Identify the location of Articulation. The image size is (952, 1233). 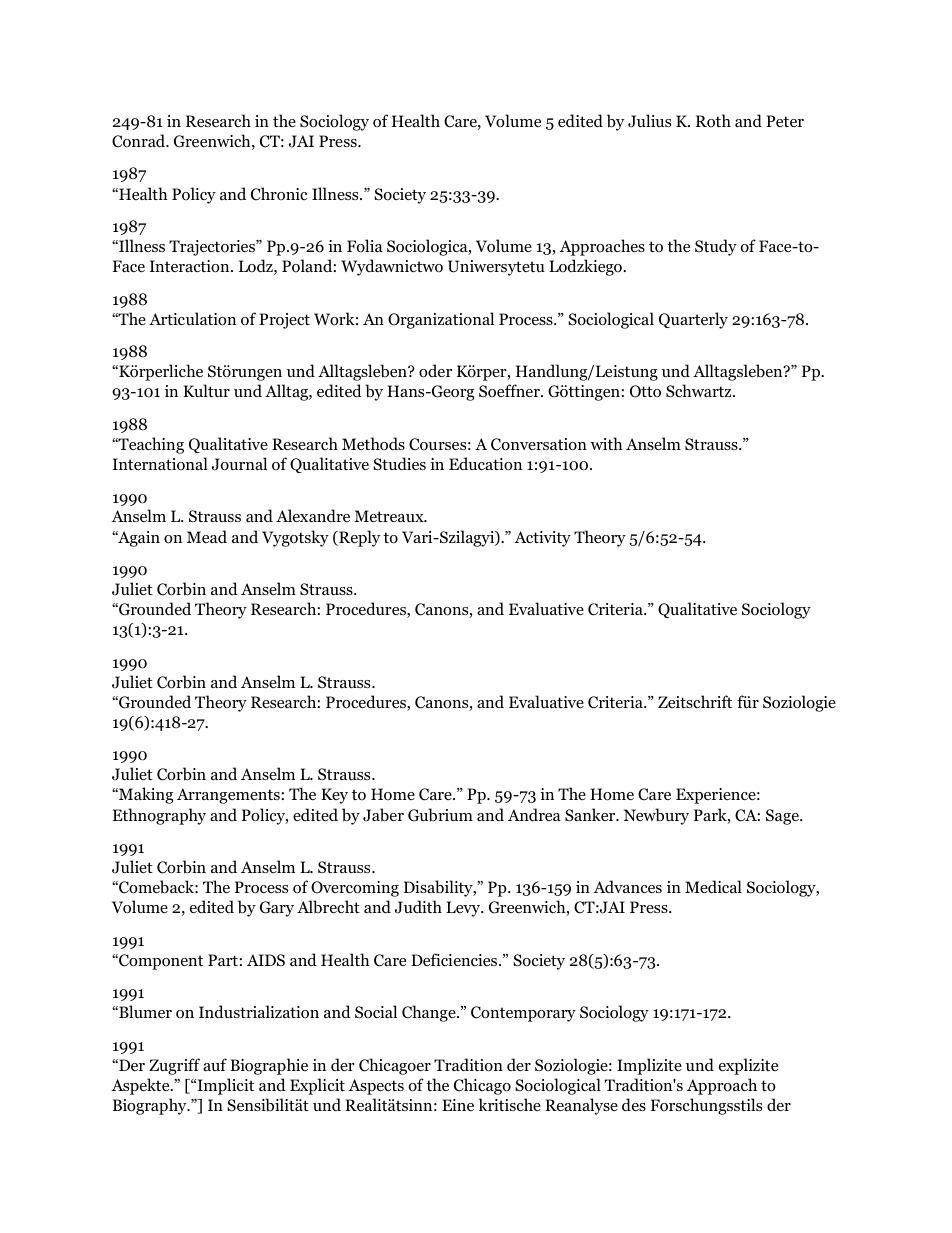
(192, 319).
